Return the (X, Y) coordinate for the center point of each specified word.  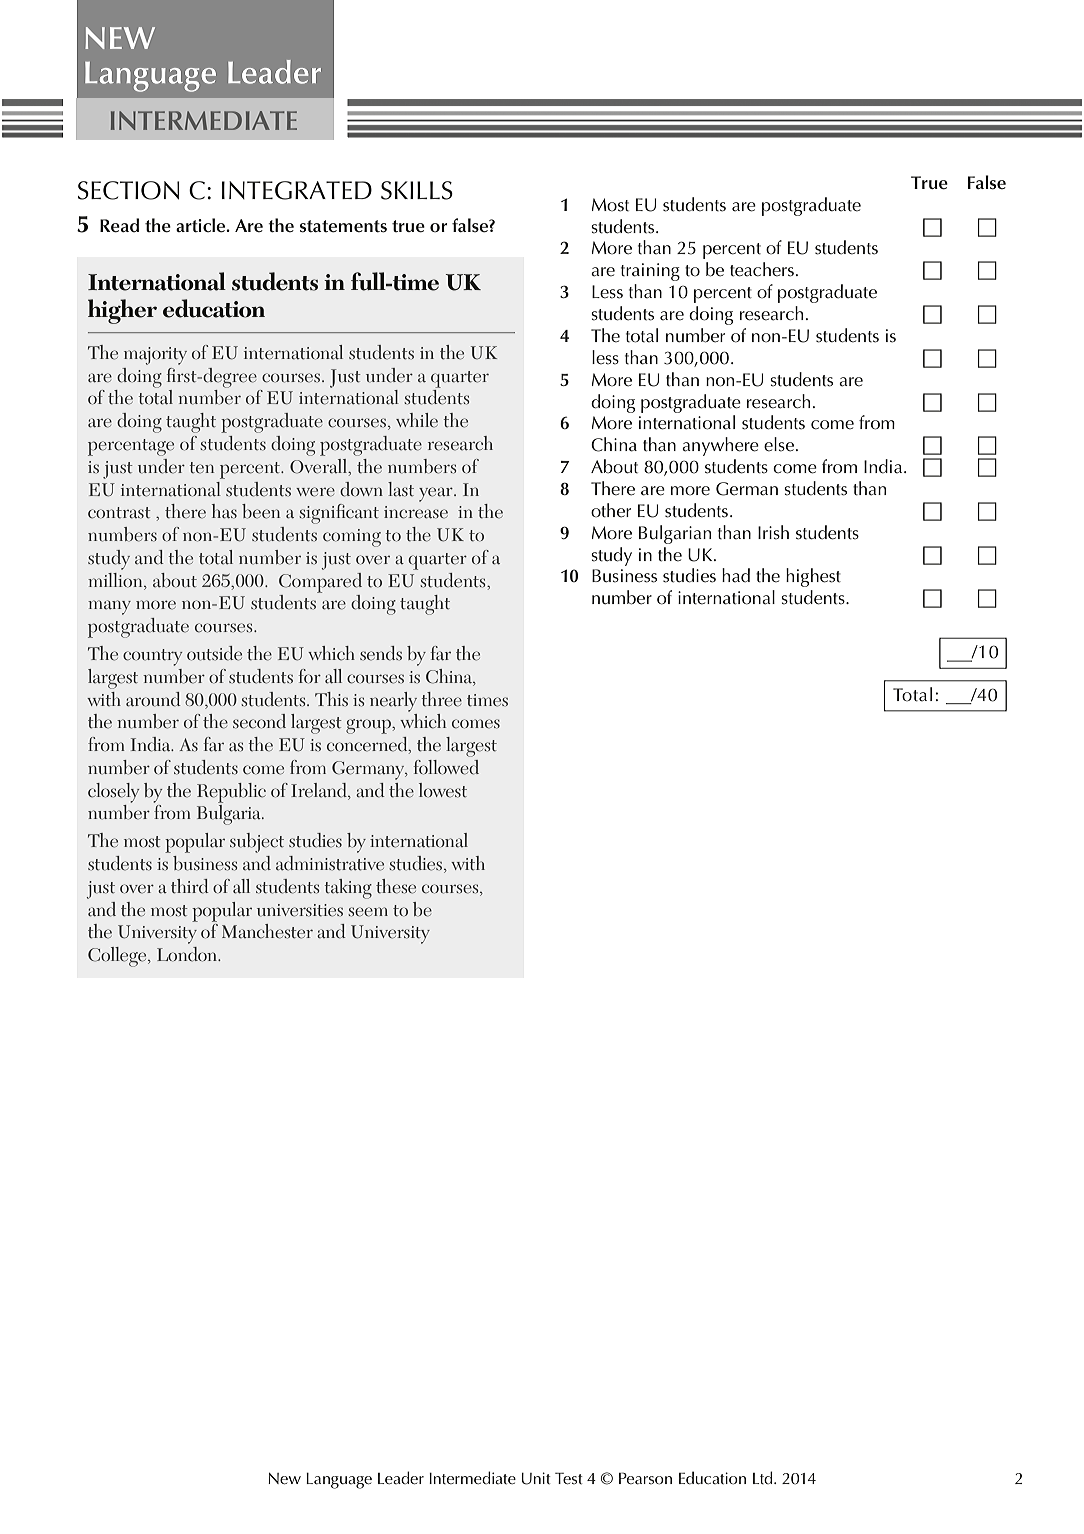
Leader (401, 1478)
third (190, 886)
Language (339, 1481)
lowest (443, 790)
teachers (762, 269)
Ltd (764, 1477)
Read (119, 225)
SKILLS (417, 190)
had (736, 575)
